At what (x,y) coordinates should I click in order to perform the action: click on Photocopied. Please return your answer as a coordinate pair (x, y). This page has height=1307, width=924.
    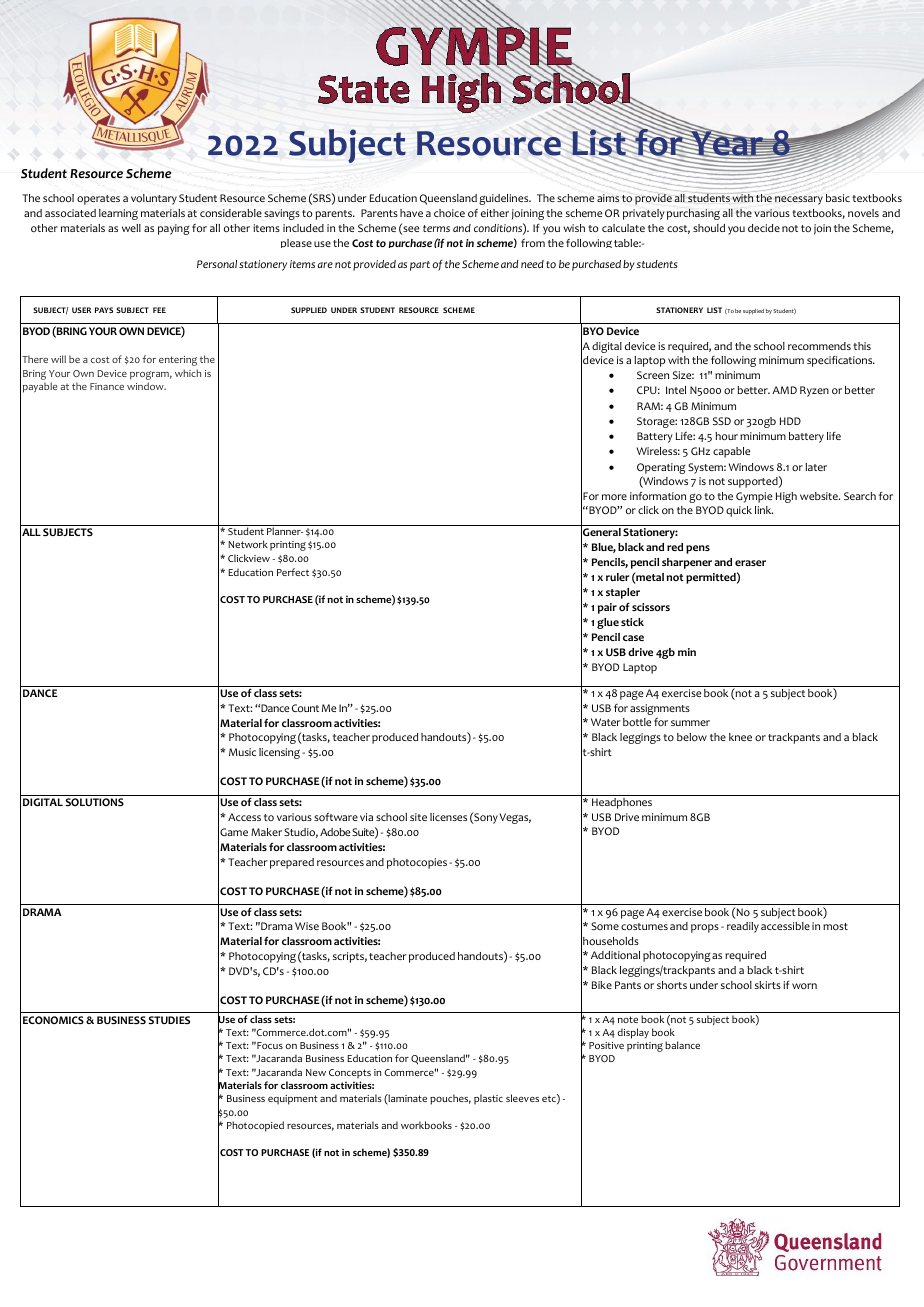
    Looking at the image, I should click on (255, 1126).
